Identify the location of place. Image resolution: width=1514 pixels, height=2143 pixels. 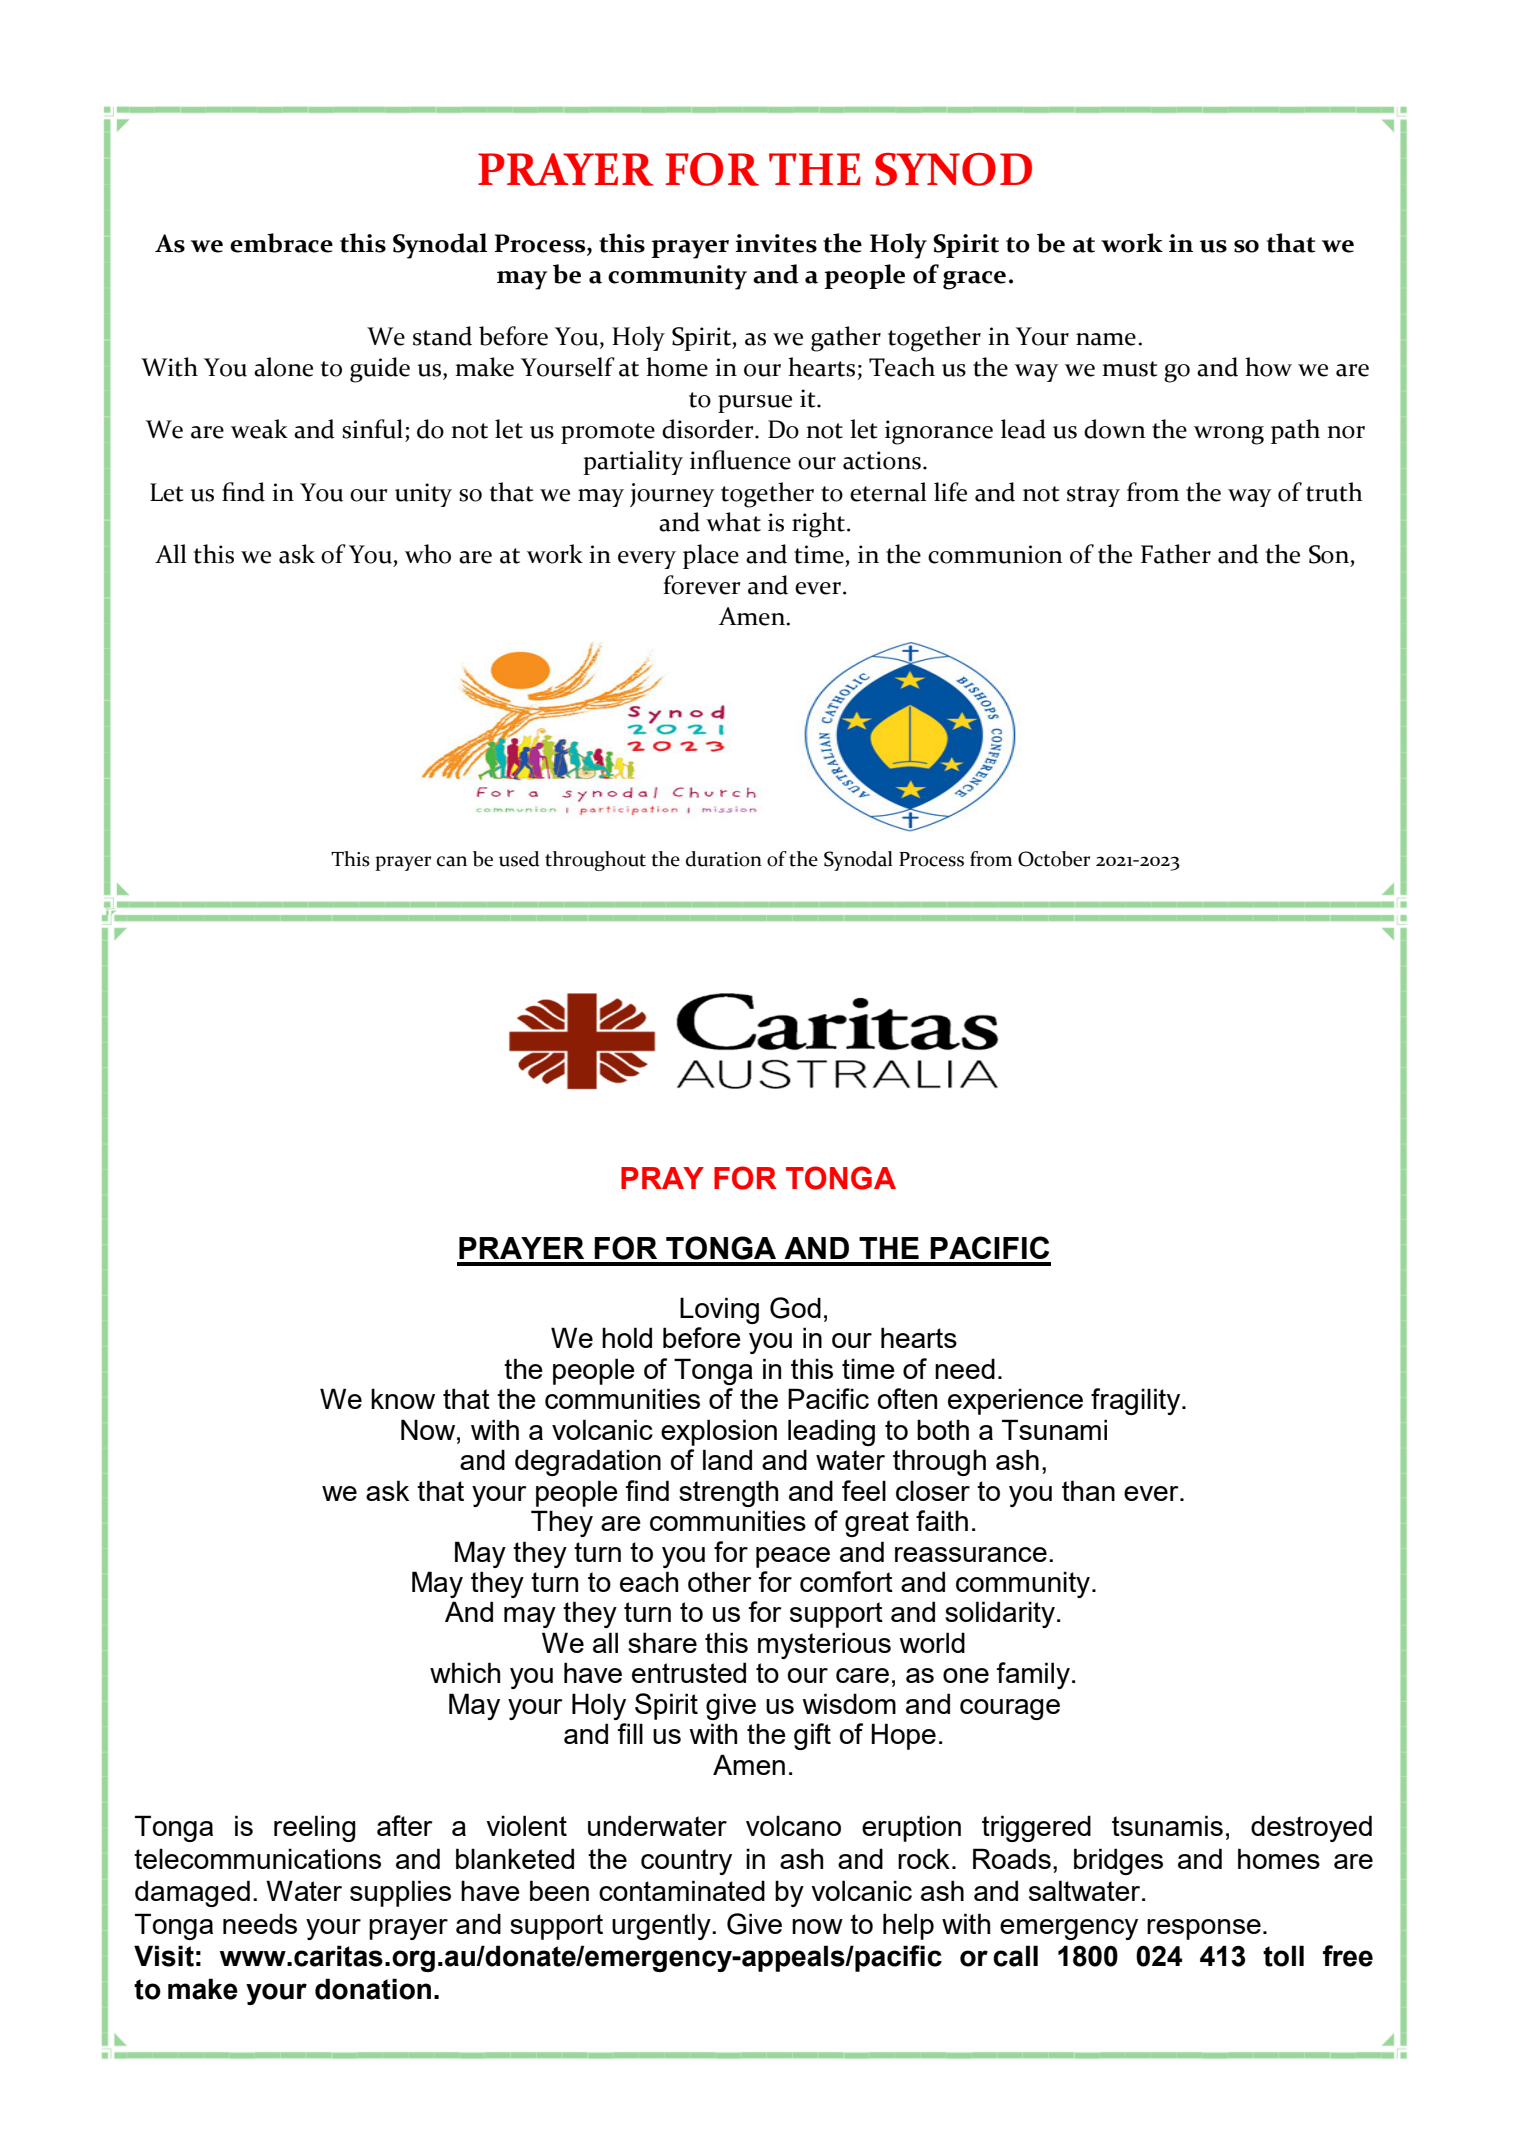
(711, 556).
